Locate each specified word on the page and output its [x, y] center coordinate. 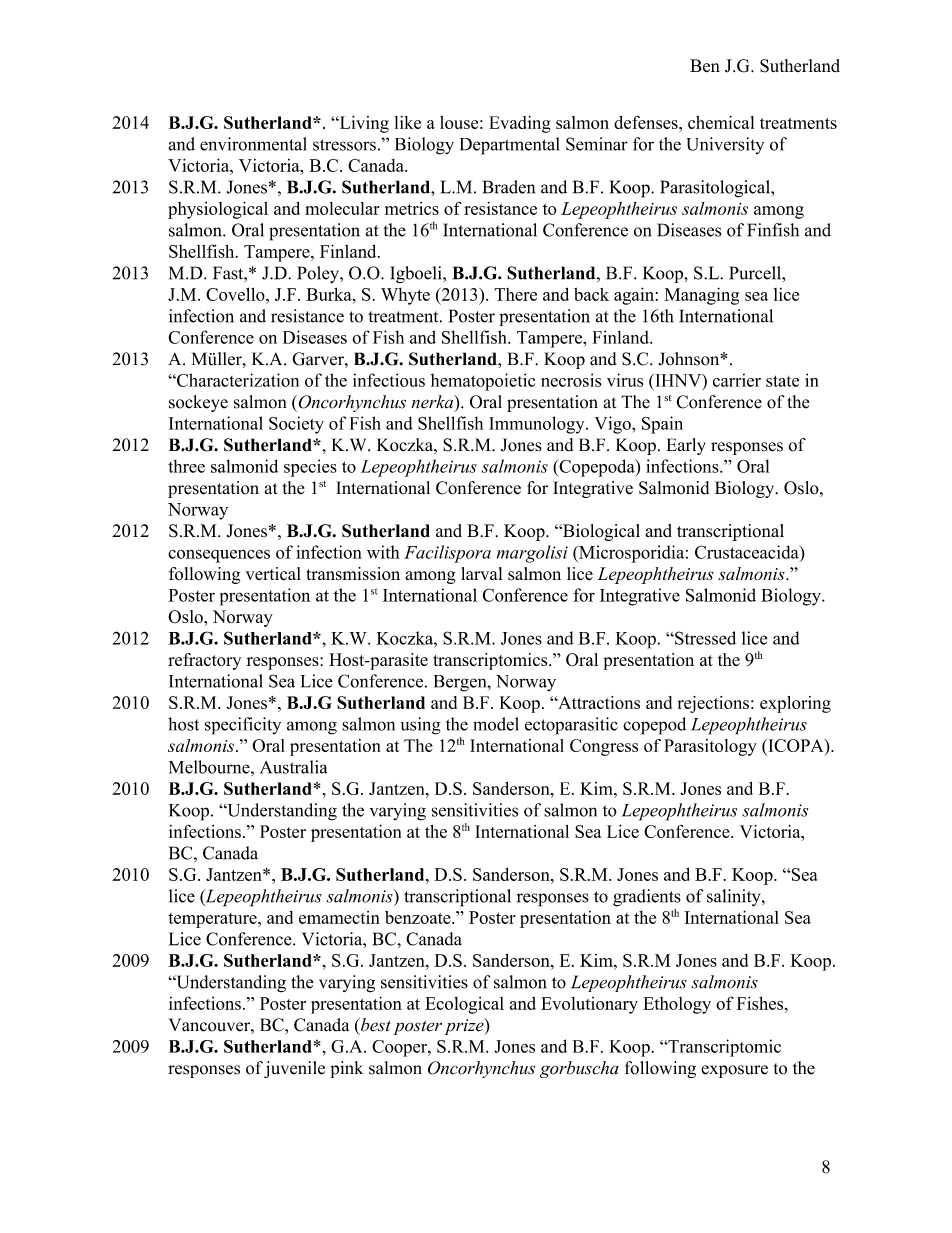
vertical [273, 574]
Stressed [704, 638]
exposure [734, 1071]
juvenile [294, 1069]
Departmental [510, 146]
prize [465, 1026]
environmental [253, 144]
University [725, 145]
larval [482, 573]
